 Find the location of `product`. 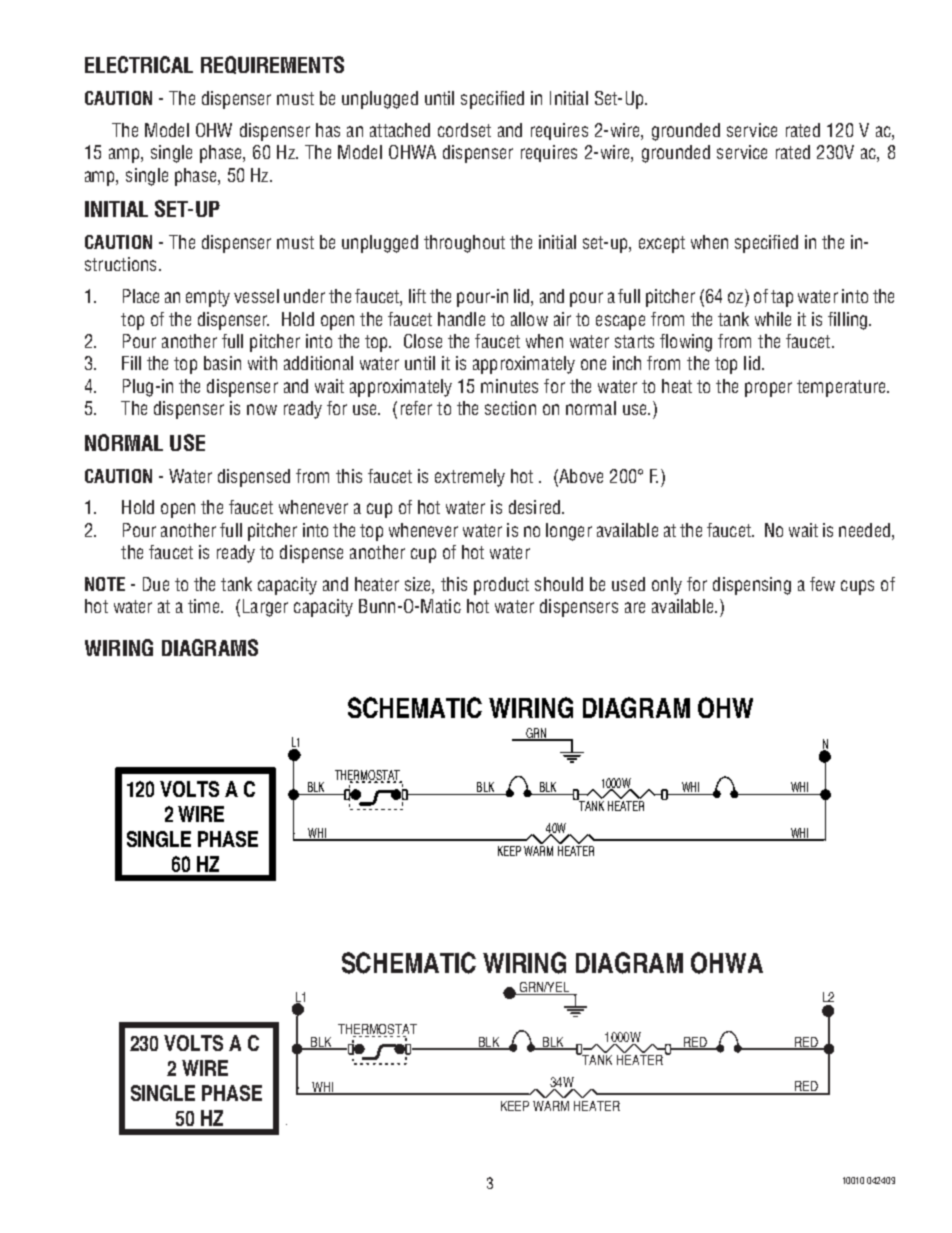

product is located at coordinates (501, 586).
